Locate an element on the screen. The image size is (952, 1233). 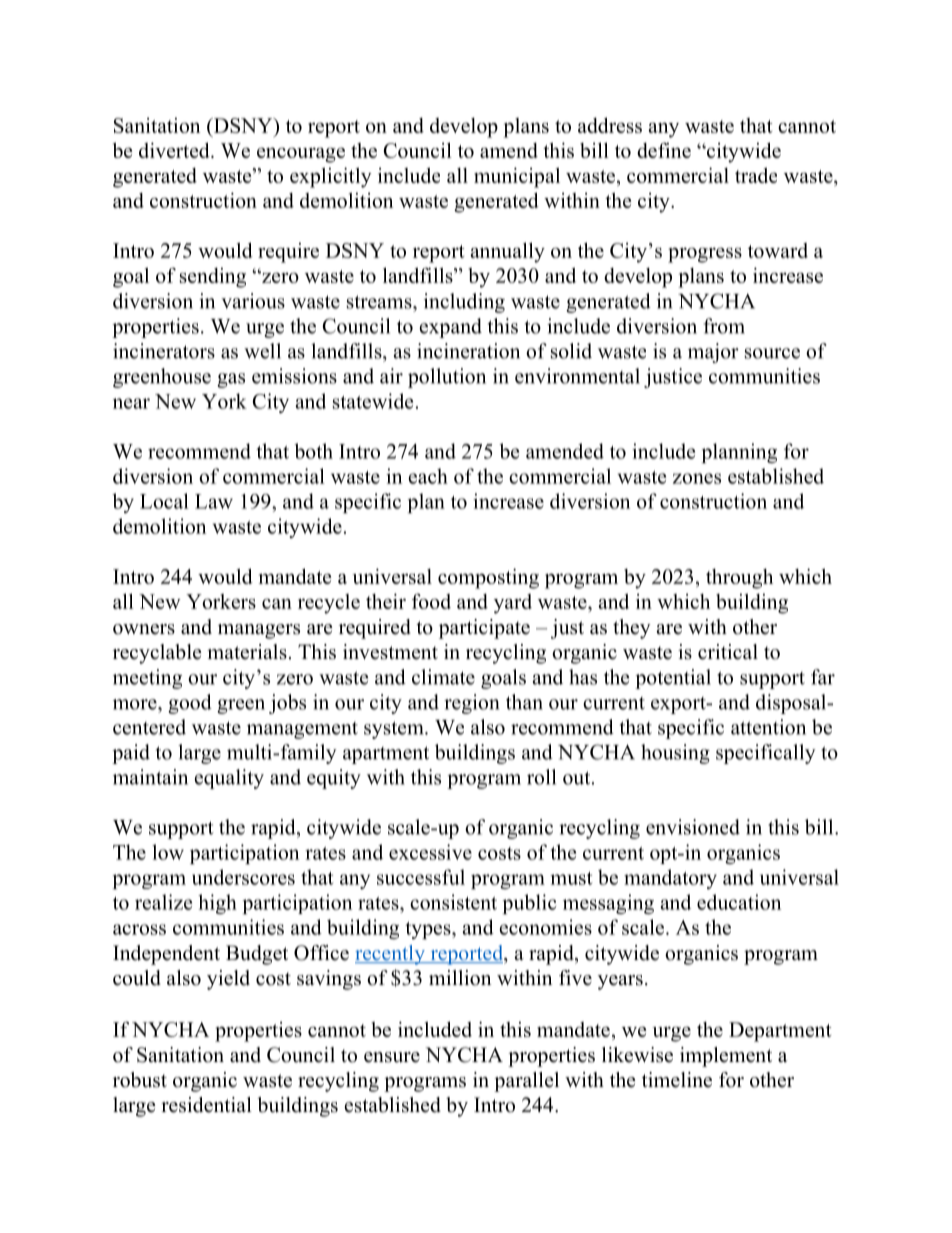
trade is located at coordinates (756, 175).
